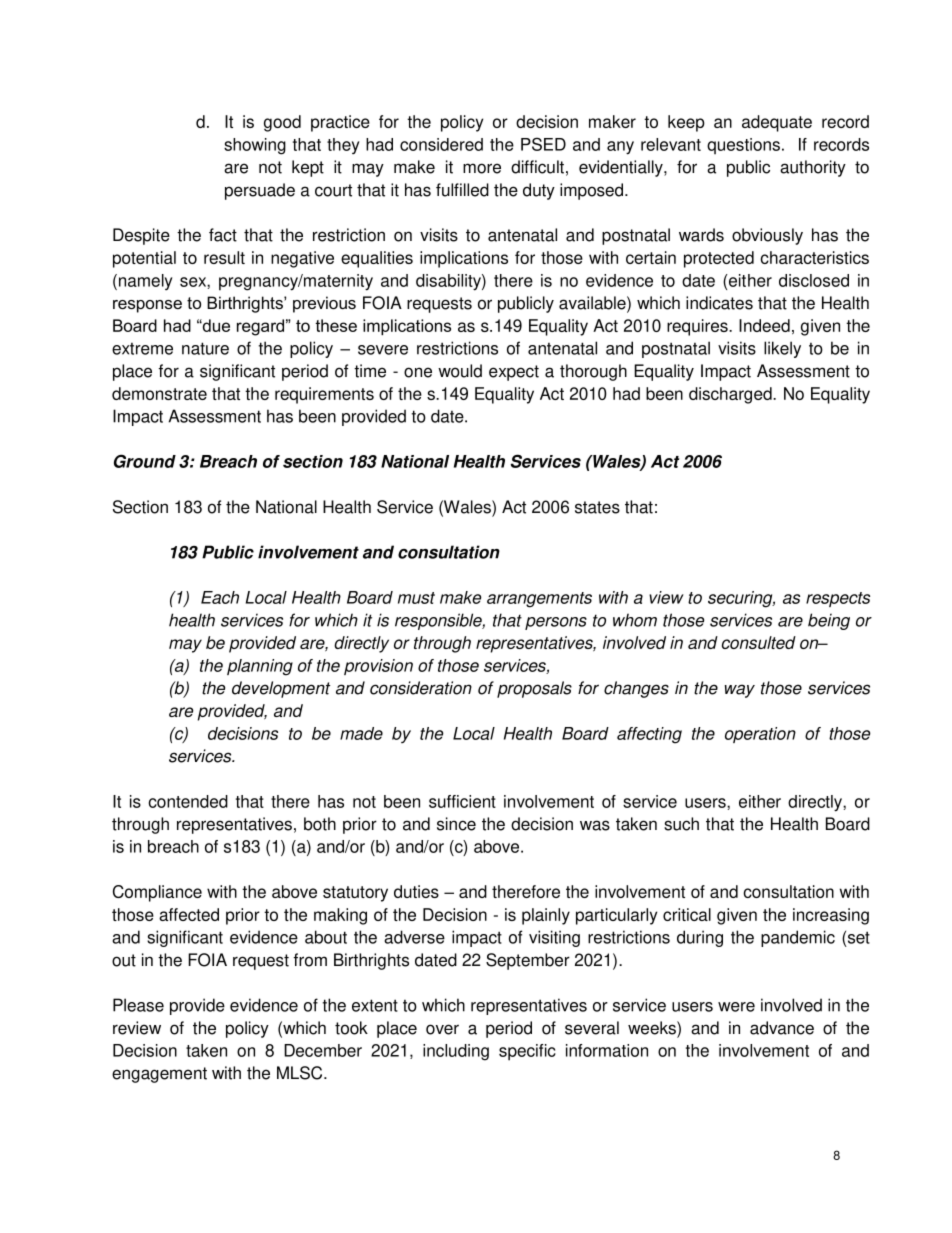 This image has height=1233, width=952. Describe the element at coordinates (456, 824) in the image. I see `since` at that location.
